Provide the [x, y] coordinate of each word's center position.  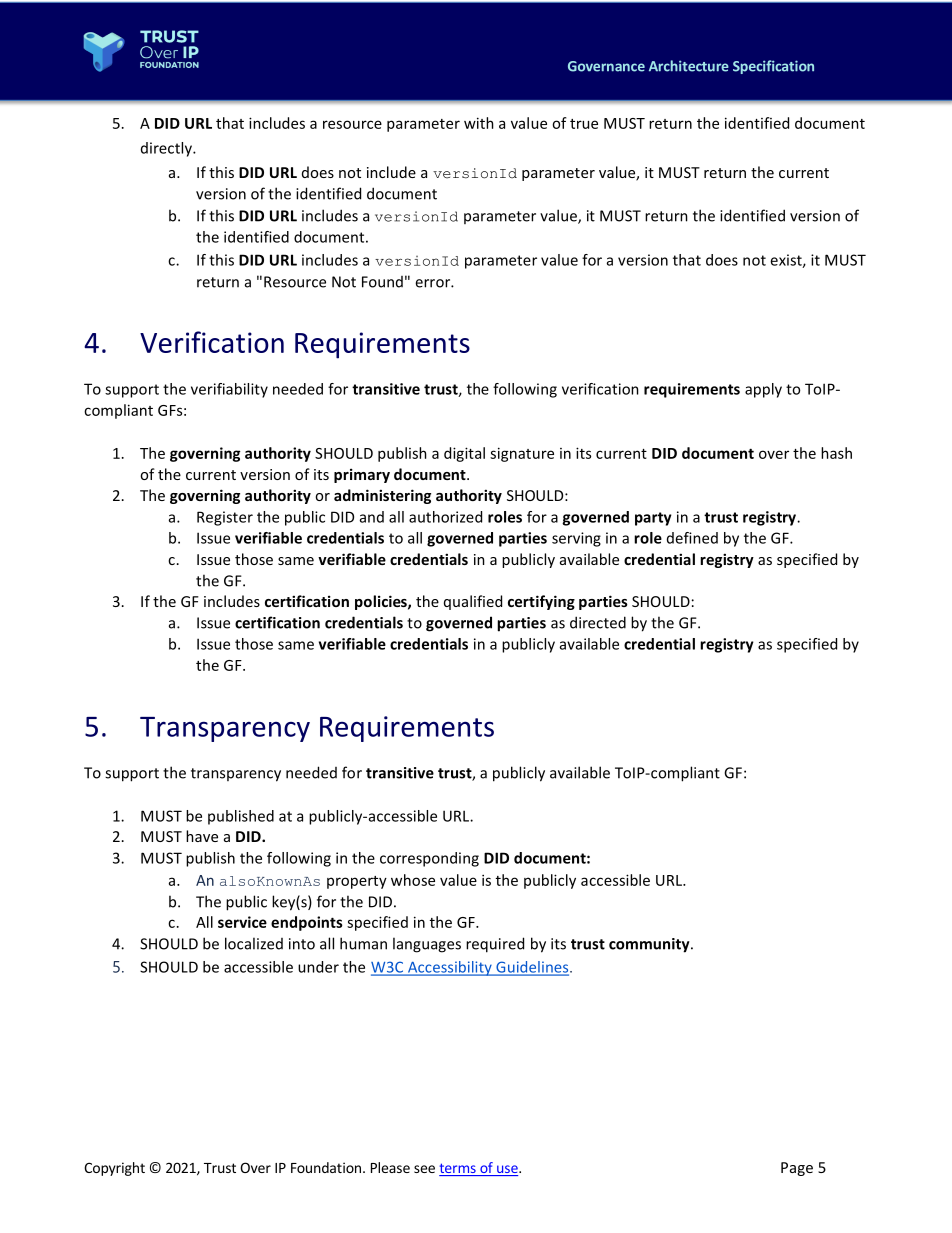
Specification [773, 67]
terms [458, 1169]
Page [797, 1169]
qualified [473, 602]
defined [692, 538]
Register [225, 518]
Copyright [114, 1169]
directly [167, 149]
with [479, 123]
